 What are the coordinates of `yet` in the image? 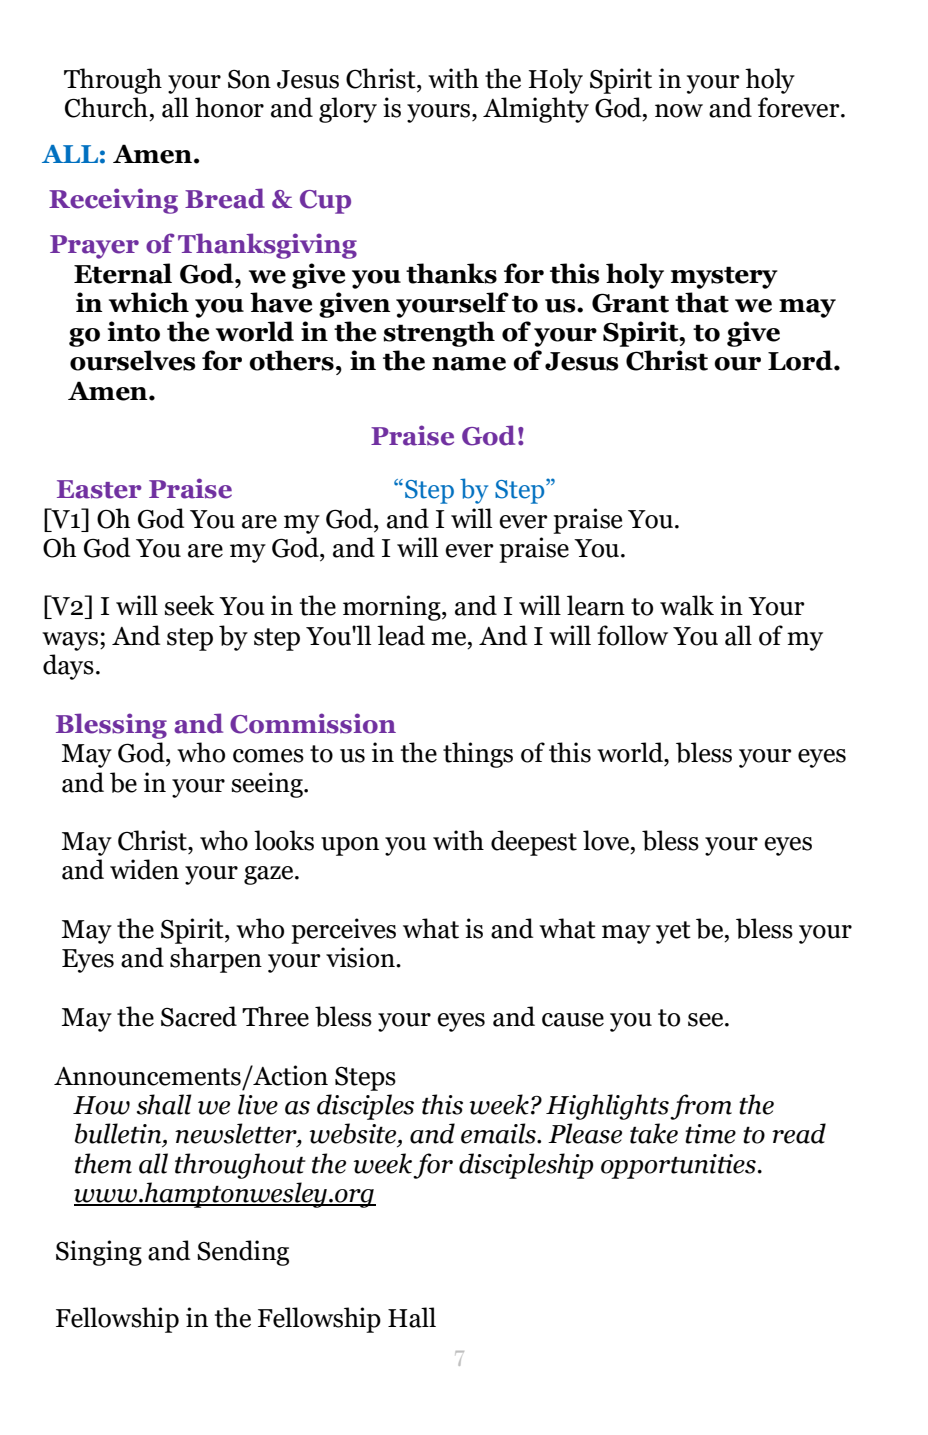 It's located at (673, 932).
